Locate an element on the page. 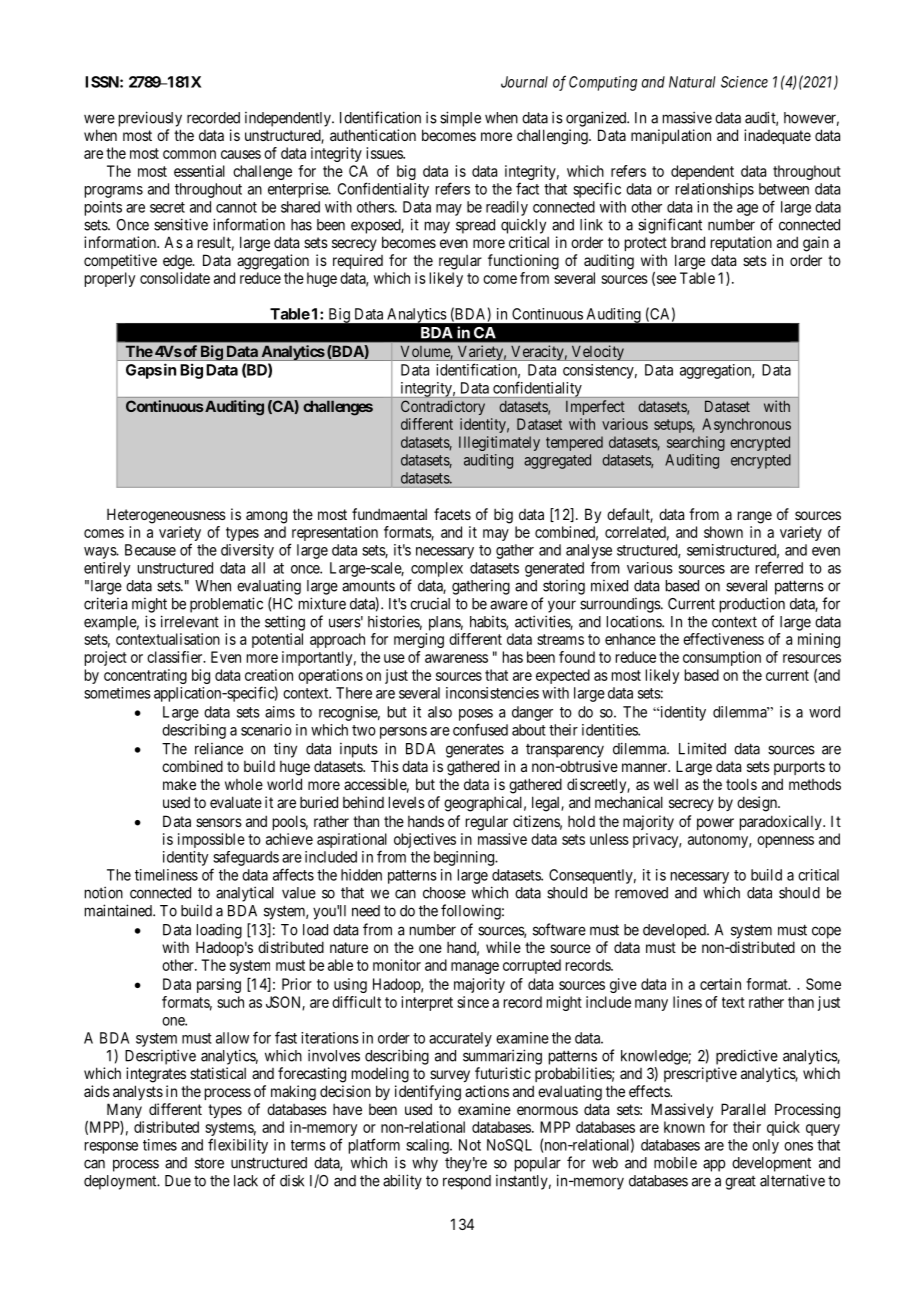 The image size is (924, 1307). Contradictory is located at coordinates (443, 407).
